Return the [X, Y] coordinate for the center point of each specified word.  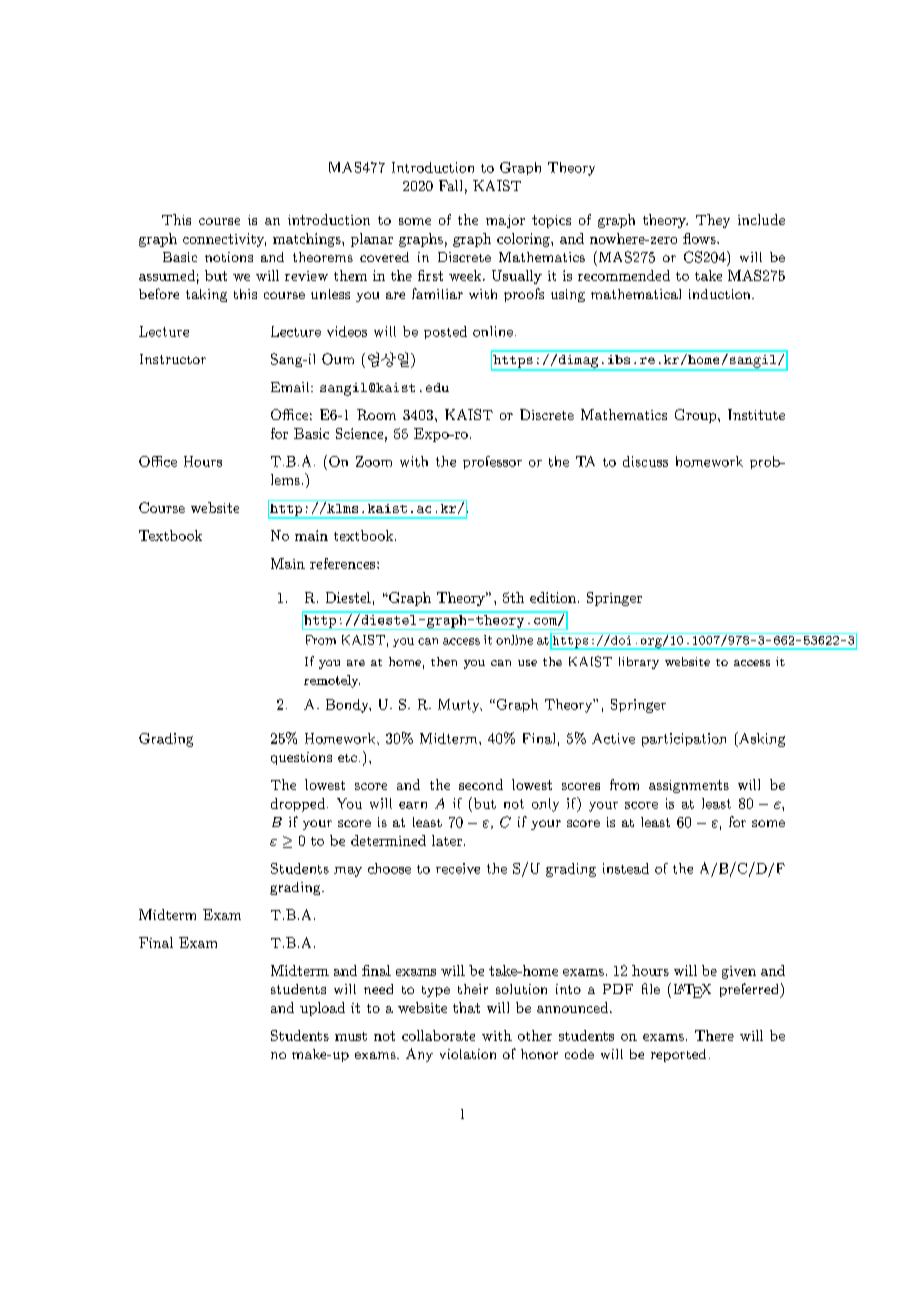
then [444, 661]
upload [322, 1009]
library [639, 663]
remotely [332, 681]
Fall [450, 185]
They [713, 221]
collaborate [438, 1035]
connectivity [224, 240]
